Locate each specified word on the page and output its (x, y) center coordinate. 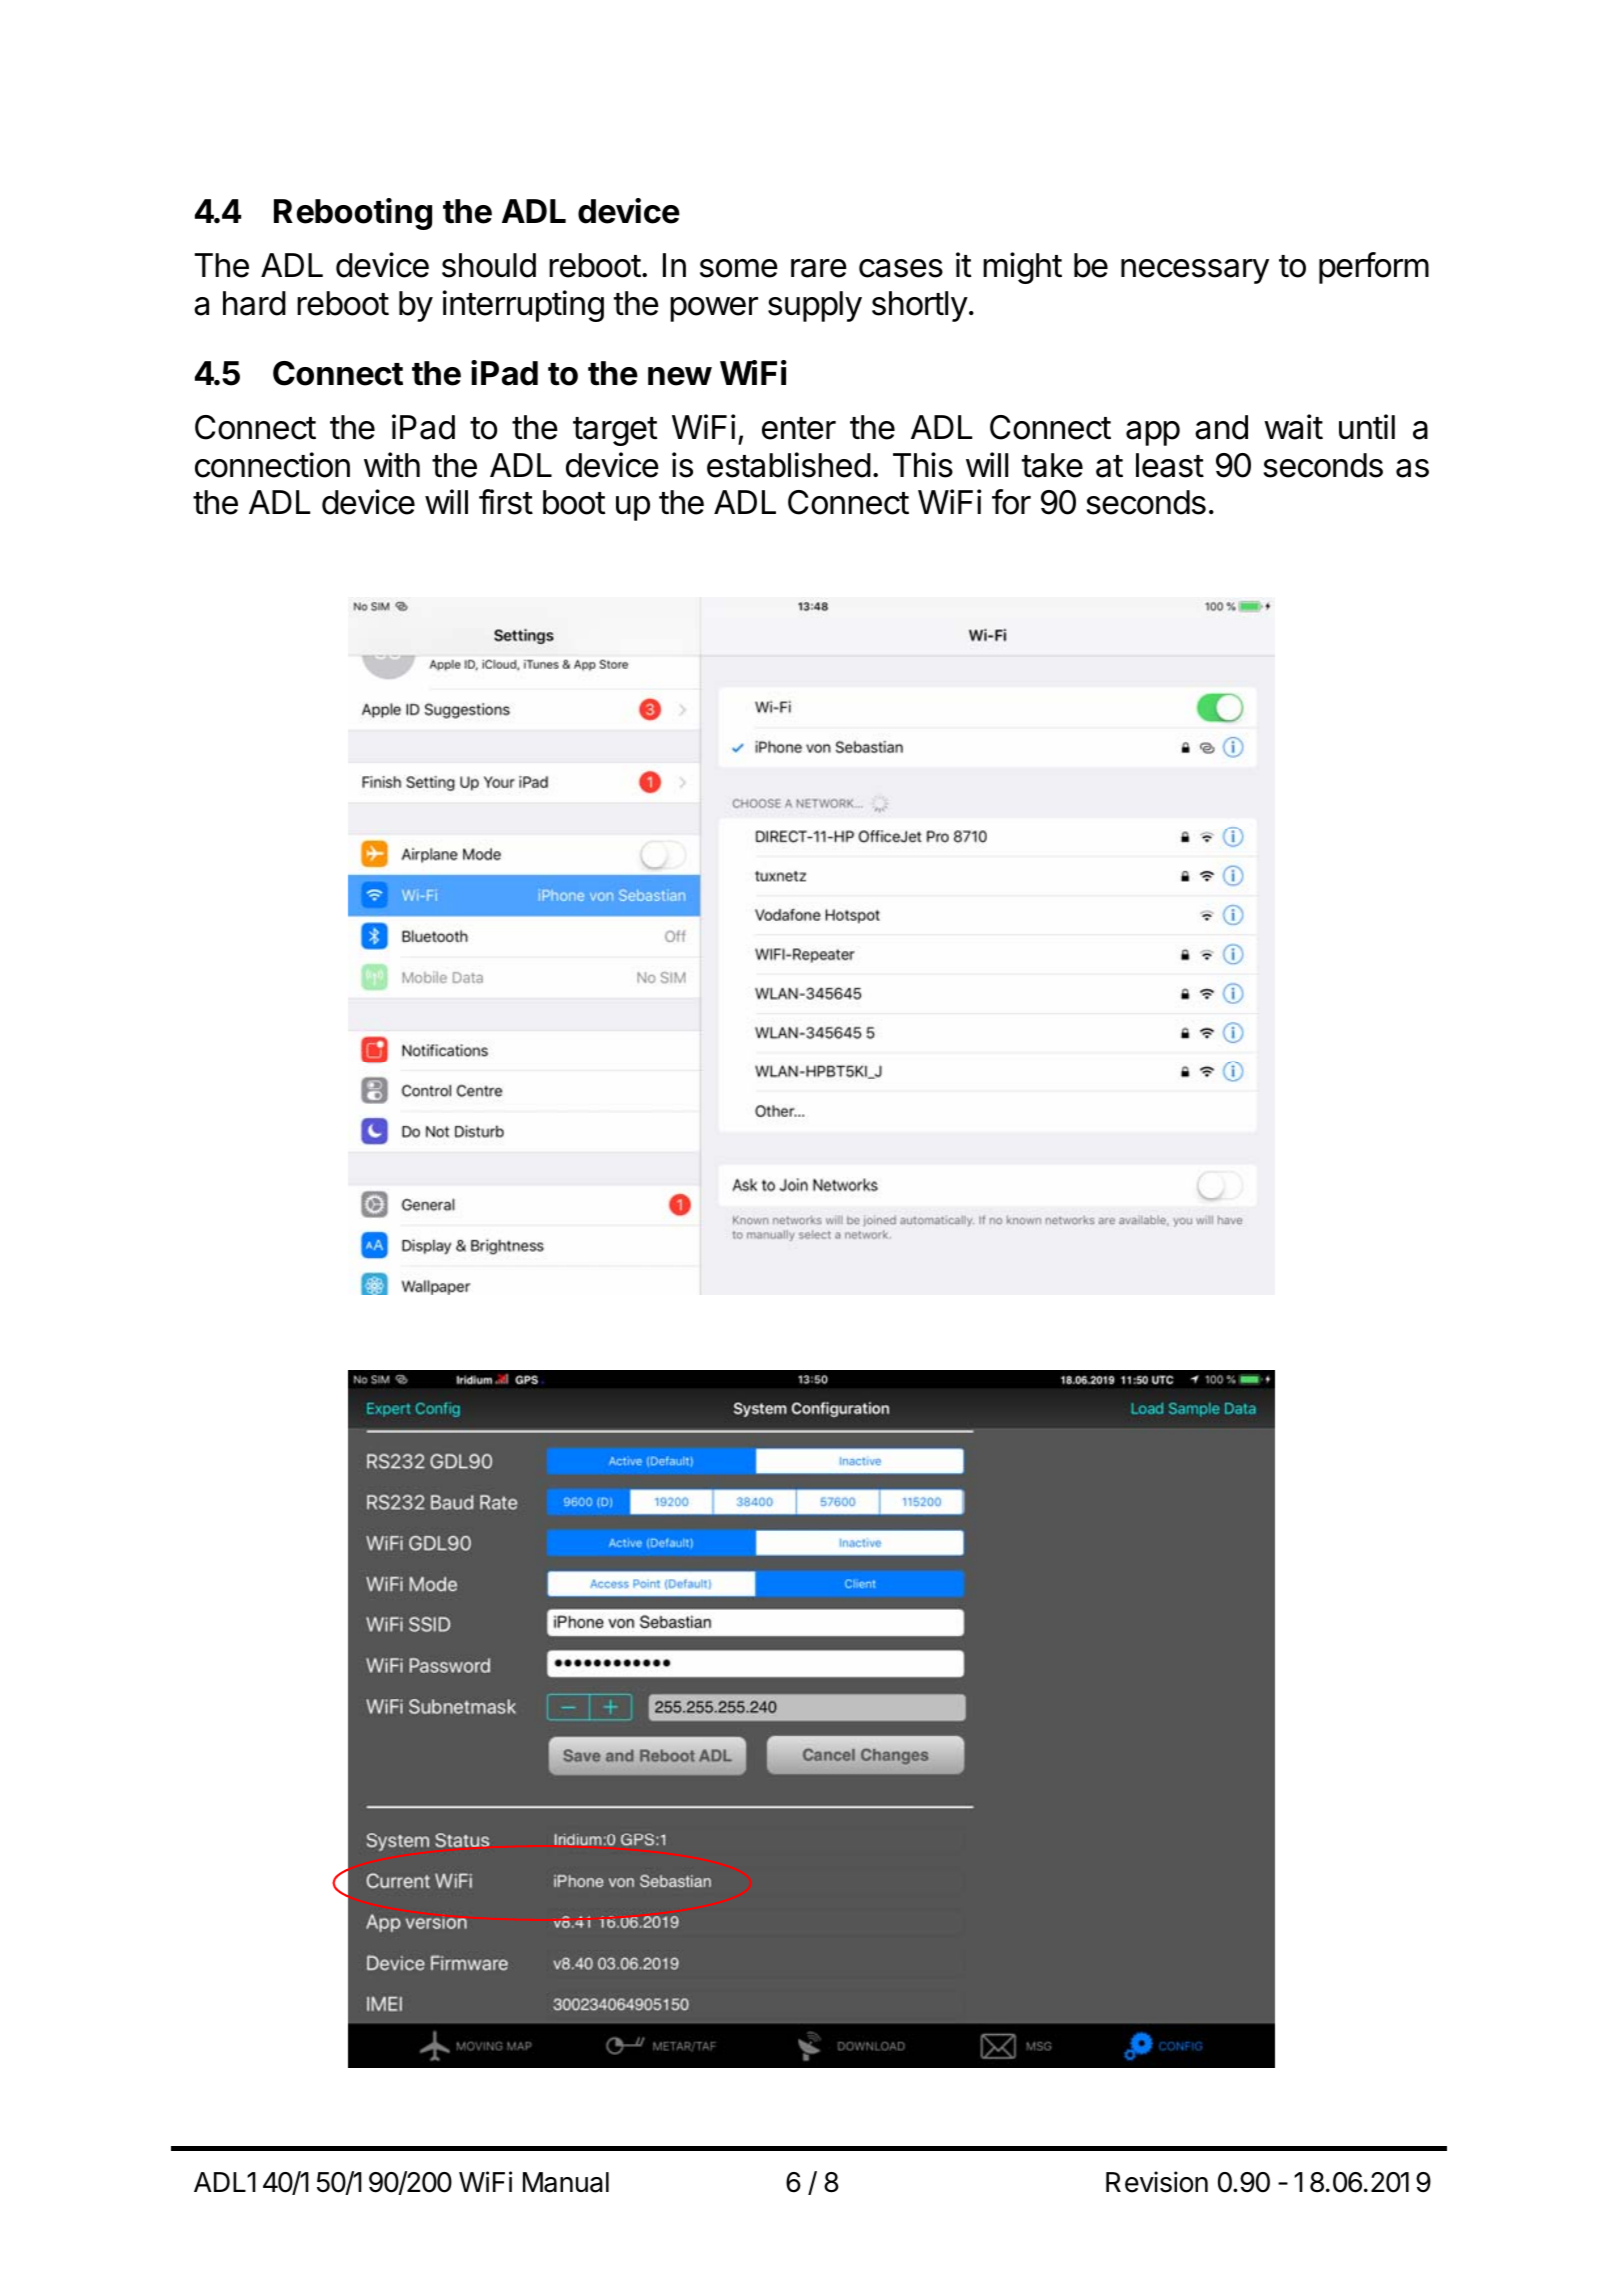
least (1170, 465)
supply (815, 306)
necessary (1195, 271)
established (789, 465)
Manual (566, 2182)
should (489, 265)
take (1052, 465)
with (392, 464)
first (506, 502)
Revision (1157, 2182)
